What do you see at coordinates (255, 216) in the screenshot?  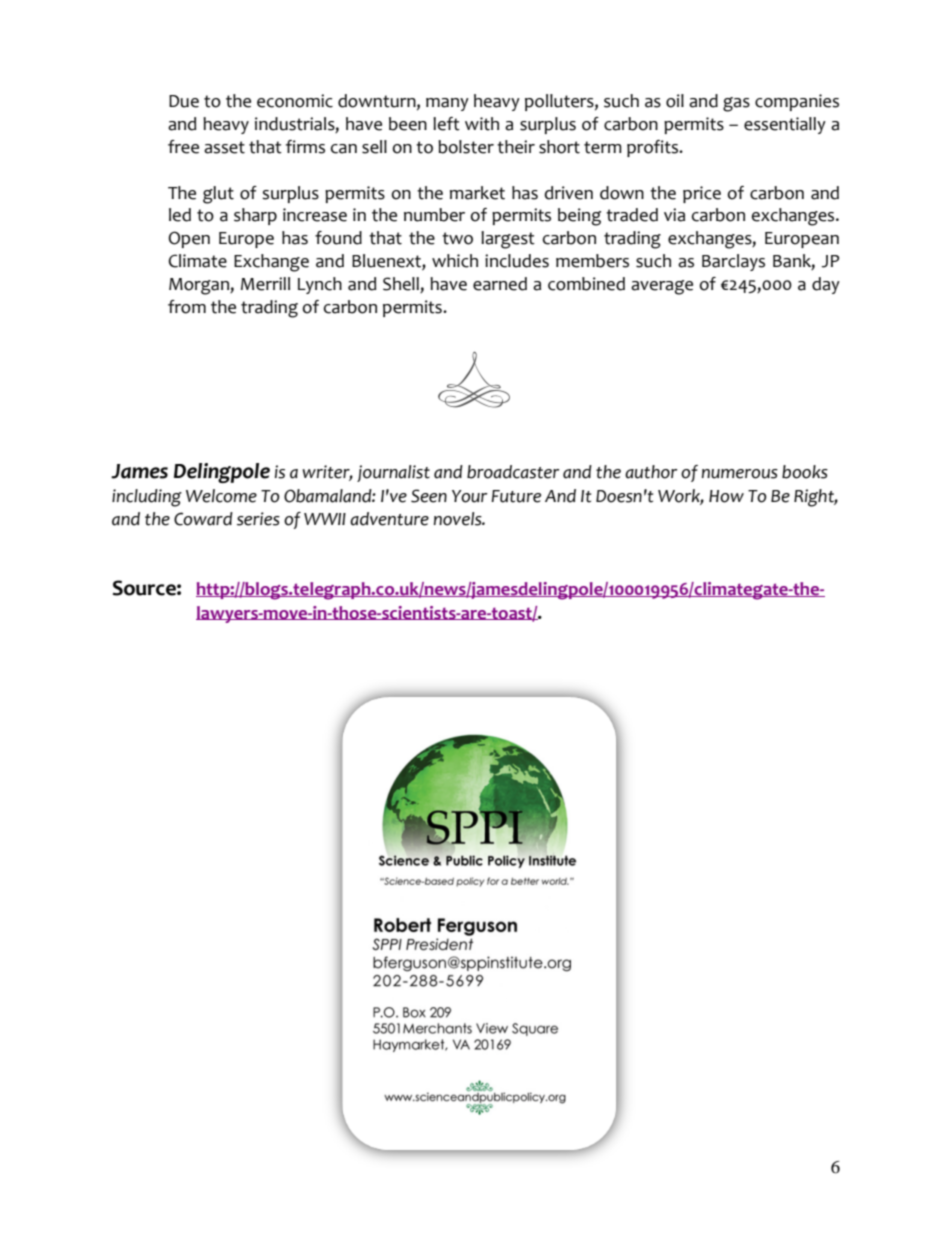 I see `sharp` at bounding box center [255, 216].
